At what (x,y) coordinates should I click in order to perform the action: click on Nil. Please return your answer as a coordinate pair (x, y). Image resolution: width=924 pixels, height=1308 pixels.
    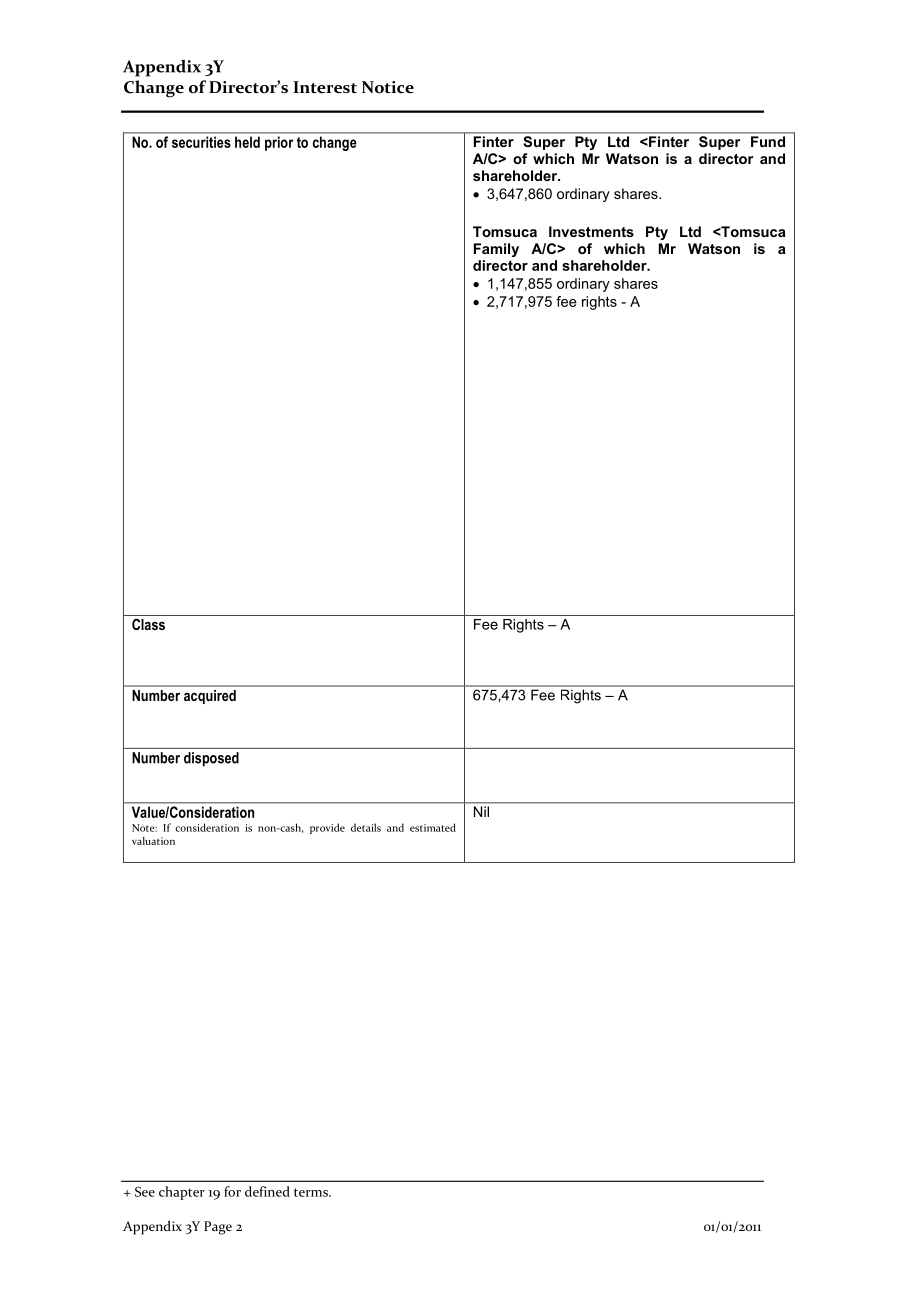
    Looking at the image, I should click on (481, 811).
